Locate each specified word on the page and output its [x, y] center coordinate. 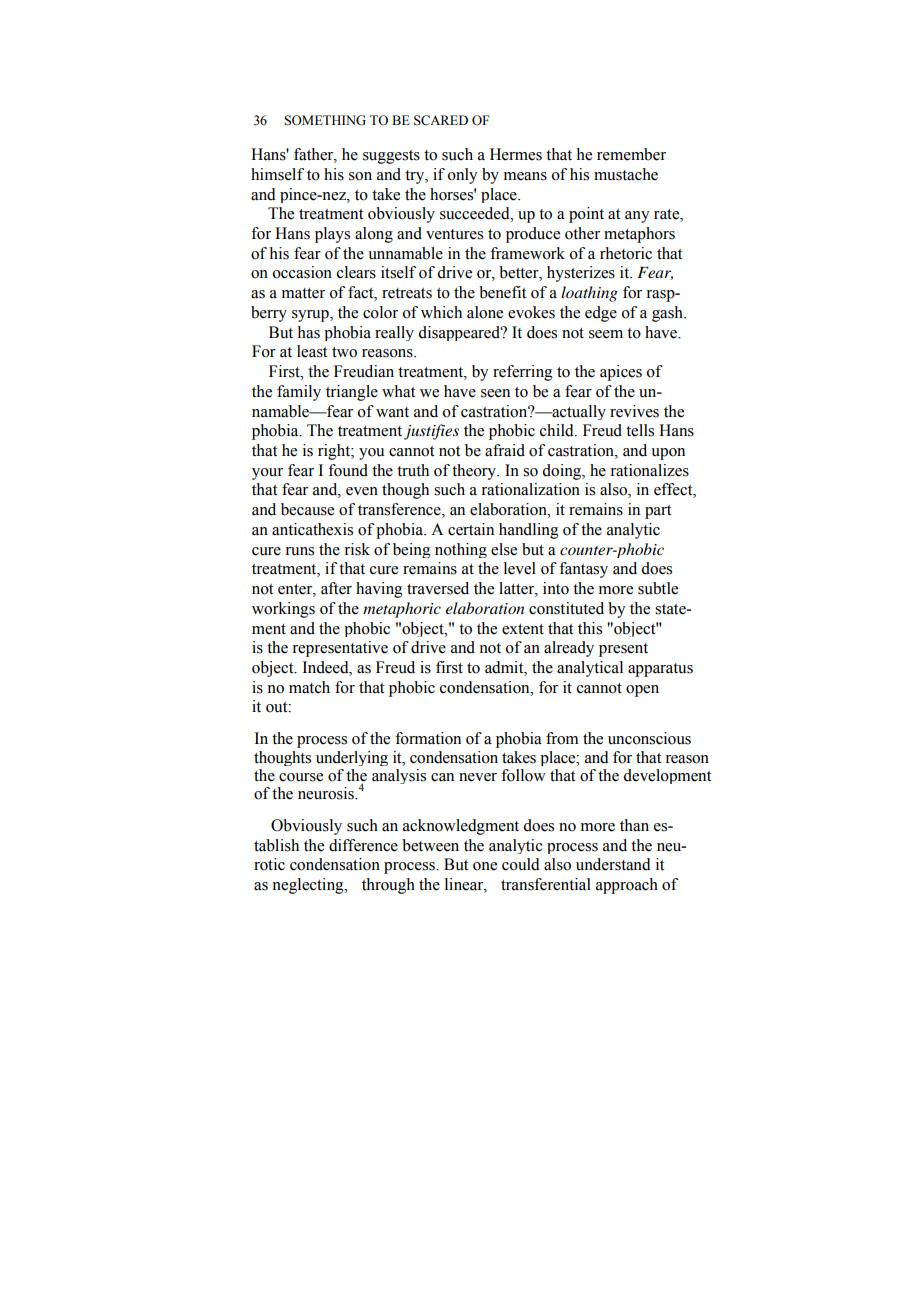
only [462, 176]
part [658, 512]
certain [471, 529]
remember [631, 154]
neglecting [309, 886]
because [307, 509]
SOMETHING [325, 120]
